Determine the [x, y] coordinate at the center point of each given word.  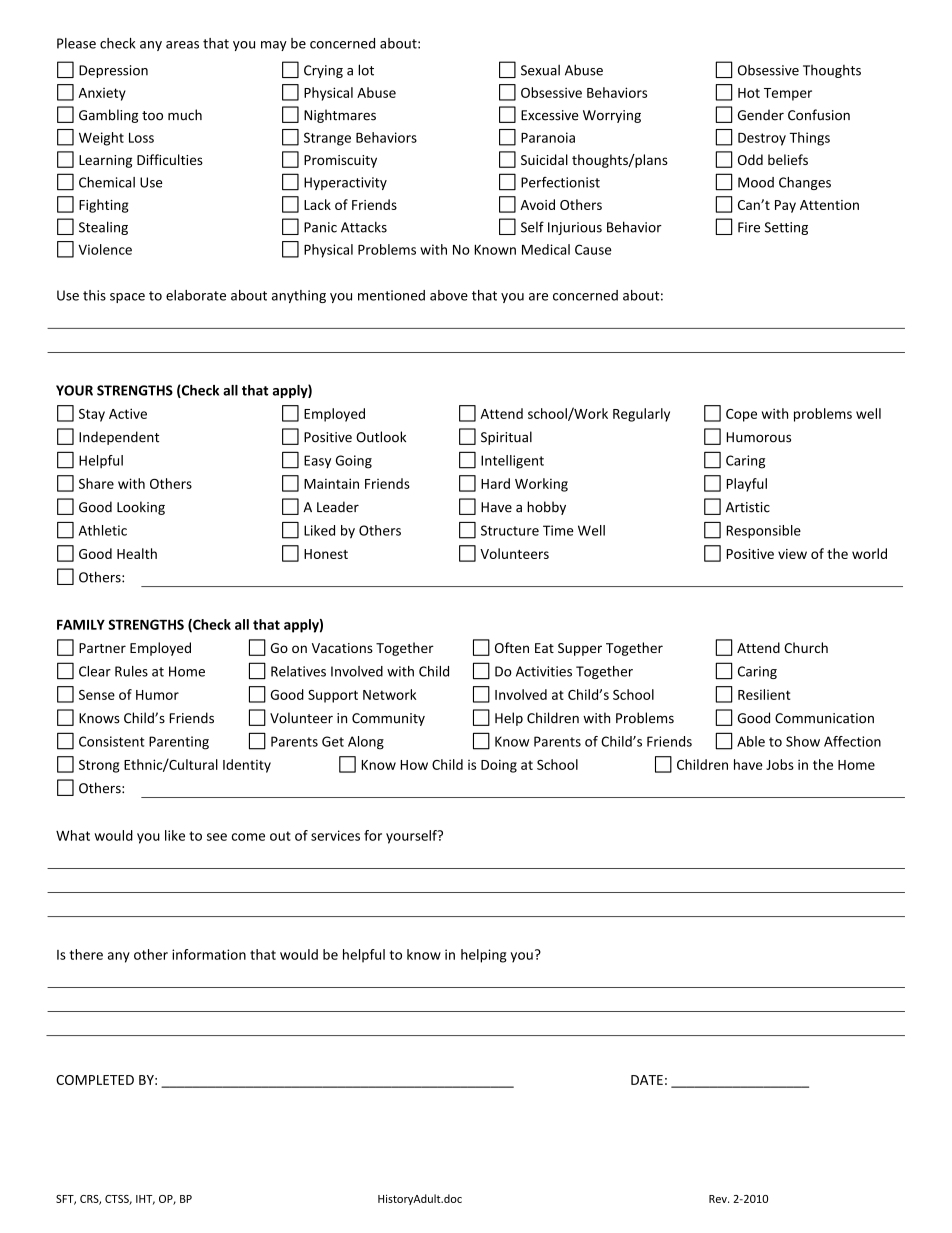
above [449, 295]
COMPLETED [95, 1080]
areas [182, 45]
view [792, 554]
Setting [786, 228]
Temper [788, 94]
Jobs [780, 764]
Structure [510, 530]
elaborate [196, 295]
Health [137, 553]
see [217, 837]
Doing [499, 766]
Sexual [540, 70]
